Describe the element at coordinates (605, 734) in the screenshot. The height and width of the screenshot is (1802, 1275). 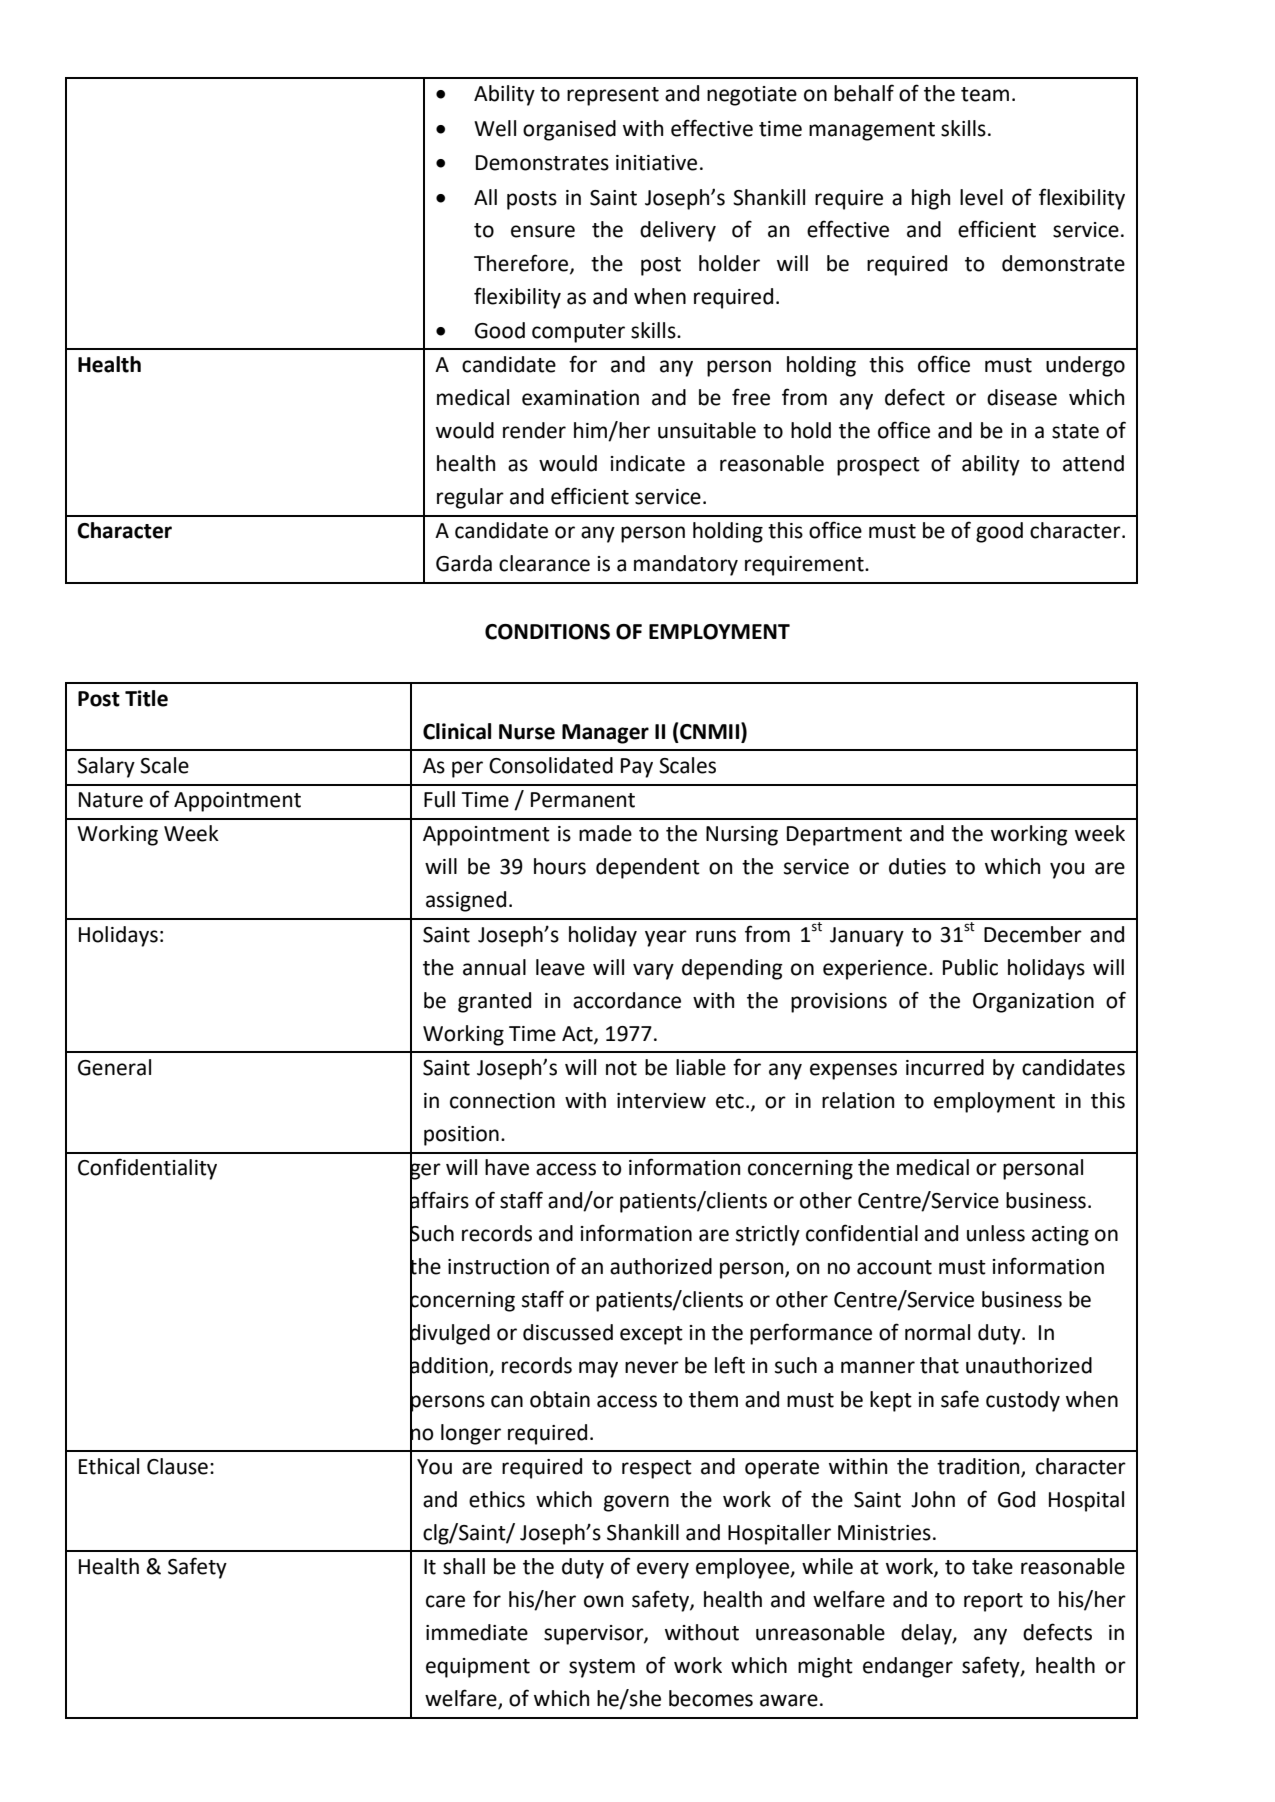
I see `Manager` at that location.
